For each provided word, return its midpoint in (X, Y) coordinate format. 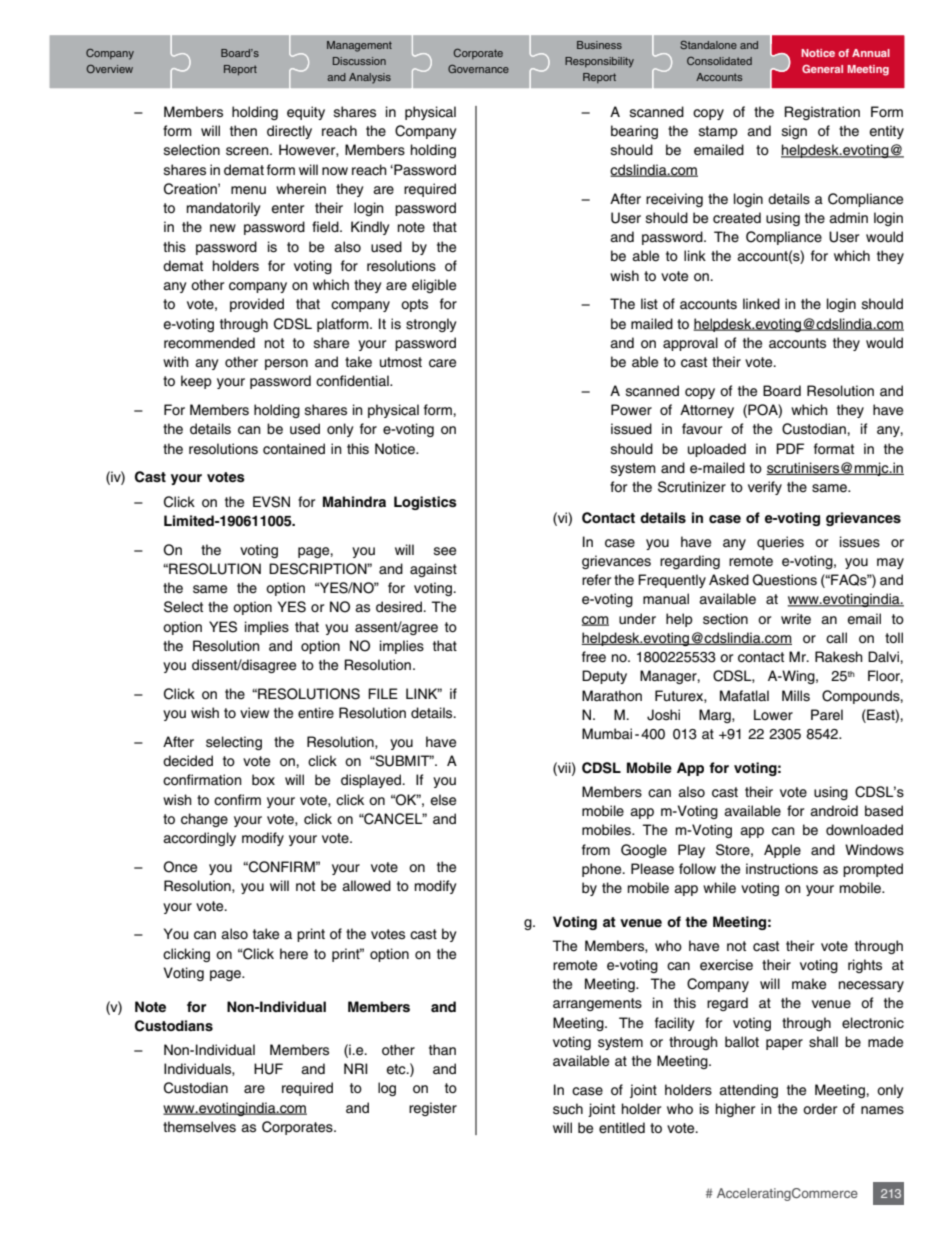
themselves (199, 1127)
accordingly (199, 839)
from (596, 849)
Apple (782, 851)
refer (596, 580)
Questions (784, 580)
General (822, 69)
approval (690, 344)
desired (400, 607)
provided (257, 305)
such (568, 1109)
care (442, 363)
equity (306, 113)
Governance (478, 69)
